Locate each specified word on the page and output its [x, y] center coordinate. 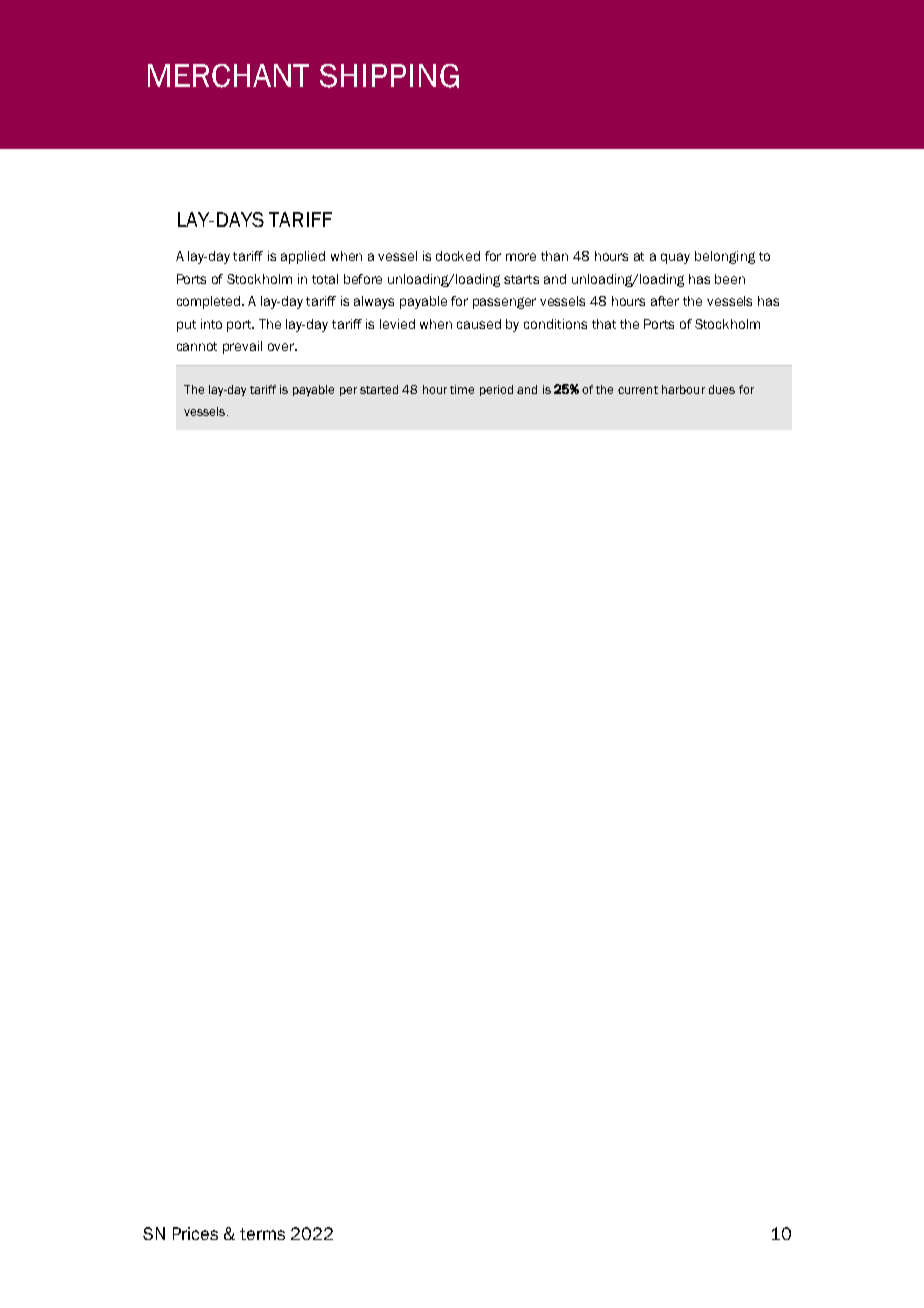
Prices [195, 1233]
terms [262, 1234]
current [638, 390]
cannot [197, 346]
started [379, 389]
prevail [242, 347]
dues [722, 389]
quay [675, 258]
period [496, 390]
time [462, 389]
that [604, 324]
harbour [683, 389]
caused [479, 324]
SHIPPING [389, 76]
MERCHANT [228, 76]
